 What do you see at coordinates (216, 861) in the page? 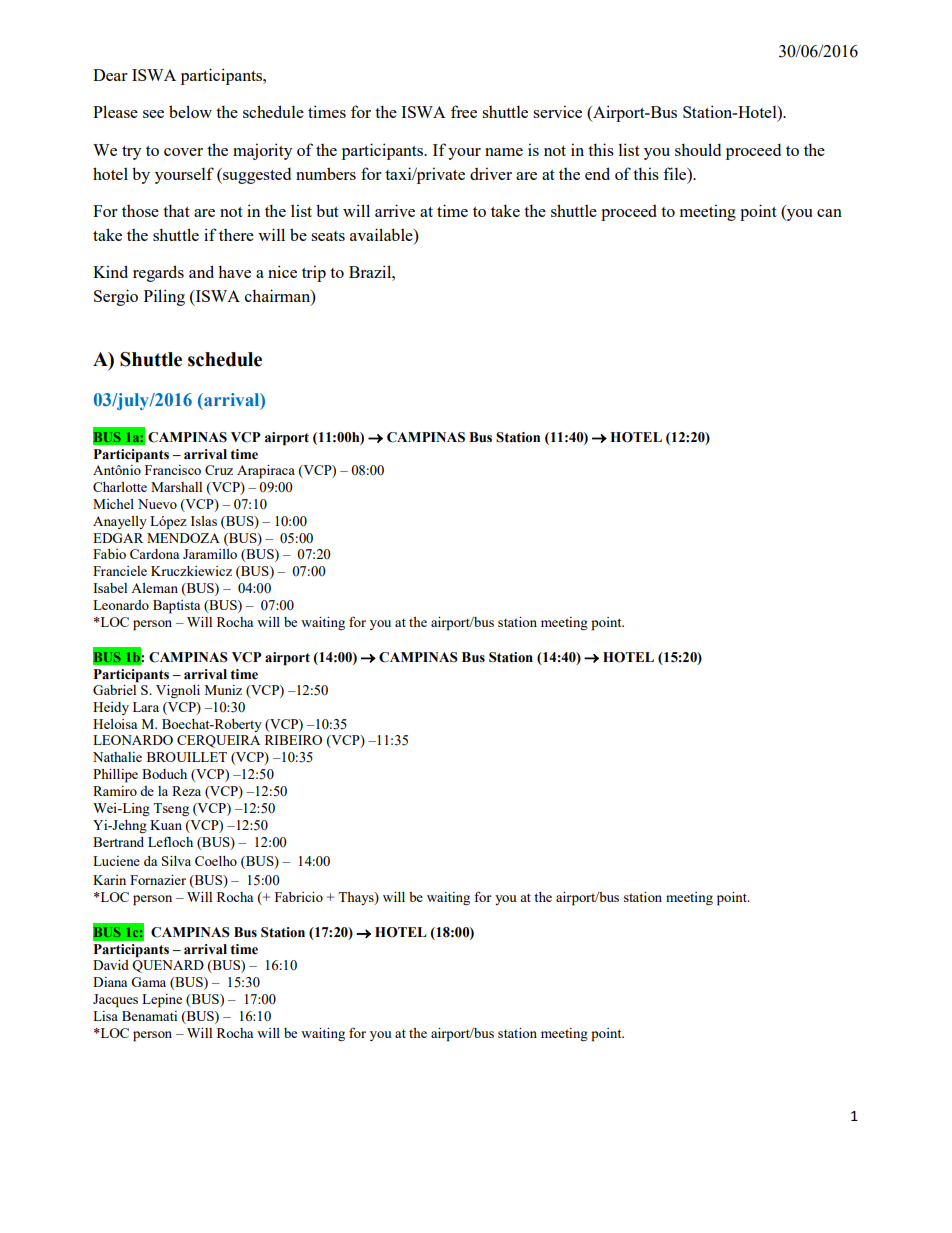
I see `Coelho` at bounding box center [216, 861].
